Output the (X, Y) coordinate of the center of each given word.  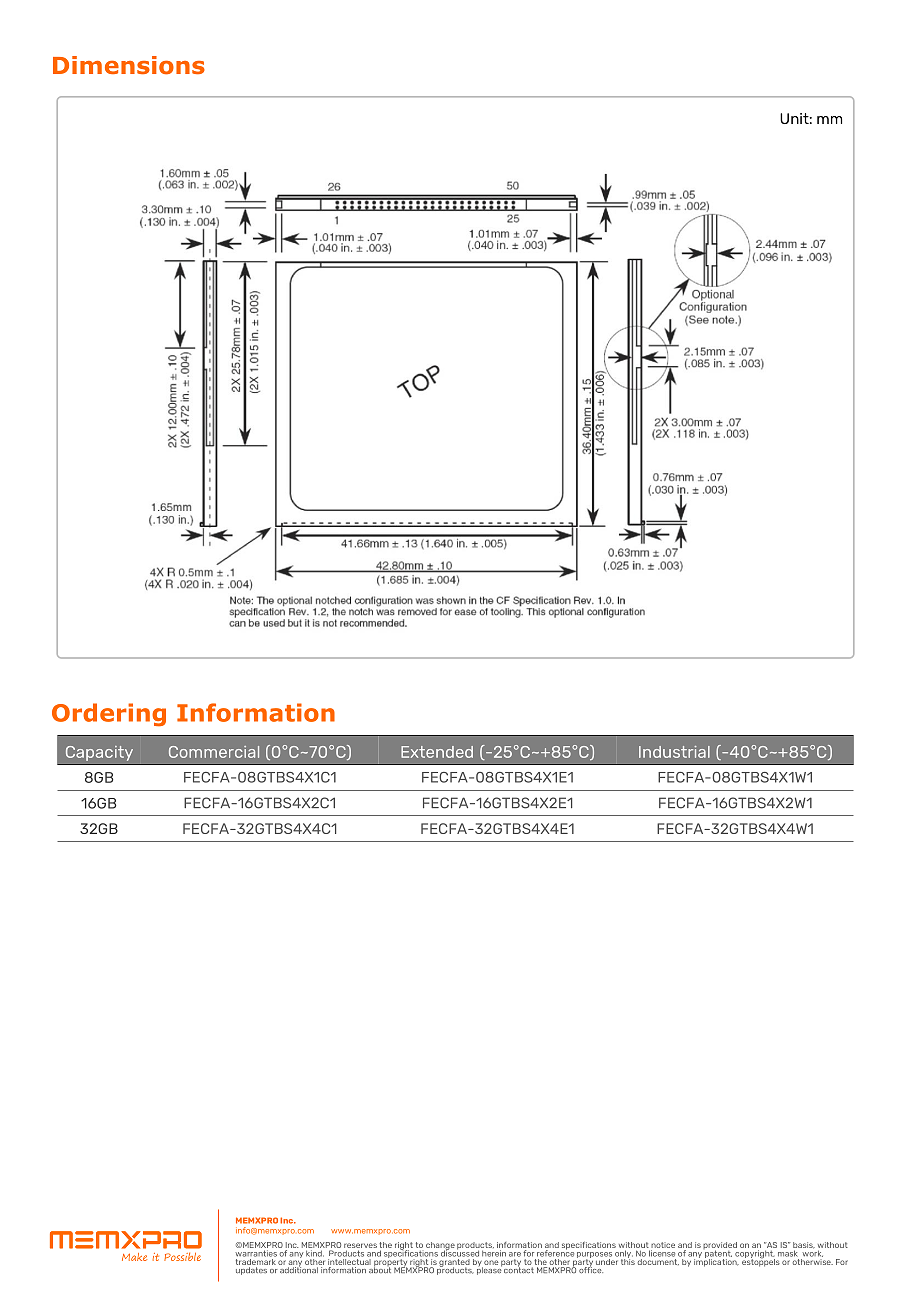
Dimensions (129, 65)
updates (251, 1271)
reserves (360, 1245)
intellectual (349, 1260)
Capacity (99, 753)
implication (716, 1261)
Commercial (214, 752)
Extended (437, 752)
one (491, 1262)
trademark (256, 1260)
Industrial (674, 752)
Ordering (109, 715)
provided (720, 1247)
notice (663, 1245)
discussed (460, 1252)
